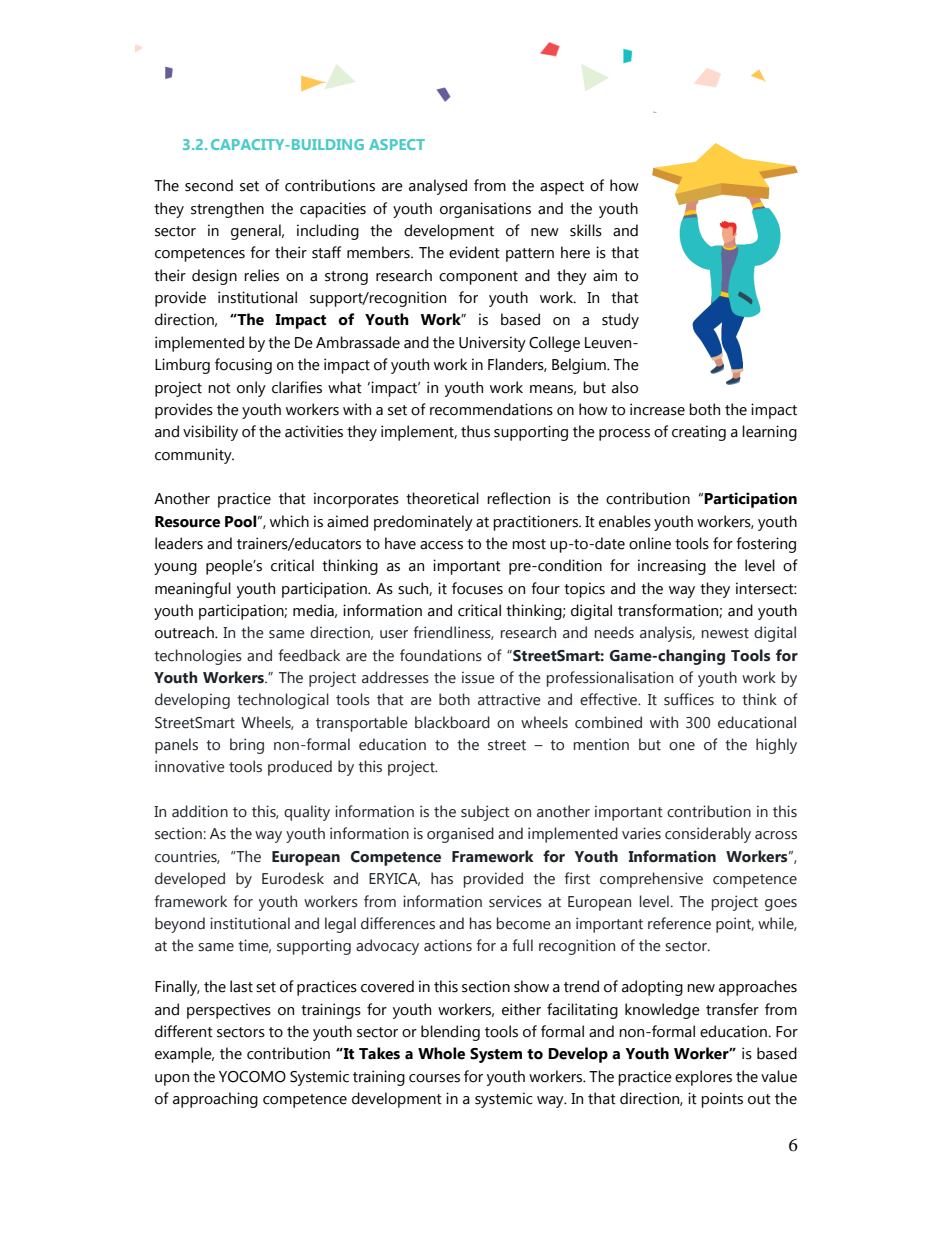  I want to click on online, so click(650, 543).
